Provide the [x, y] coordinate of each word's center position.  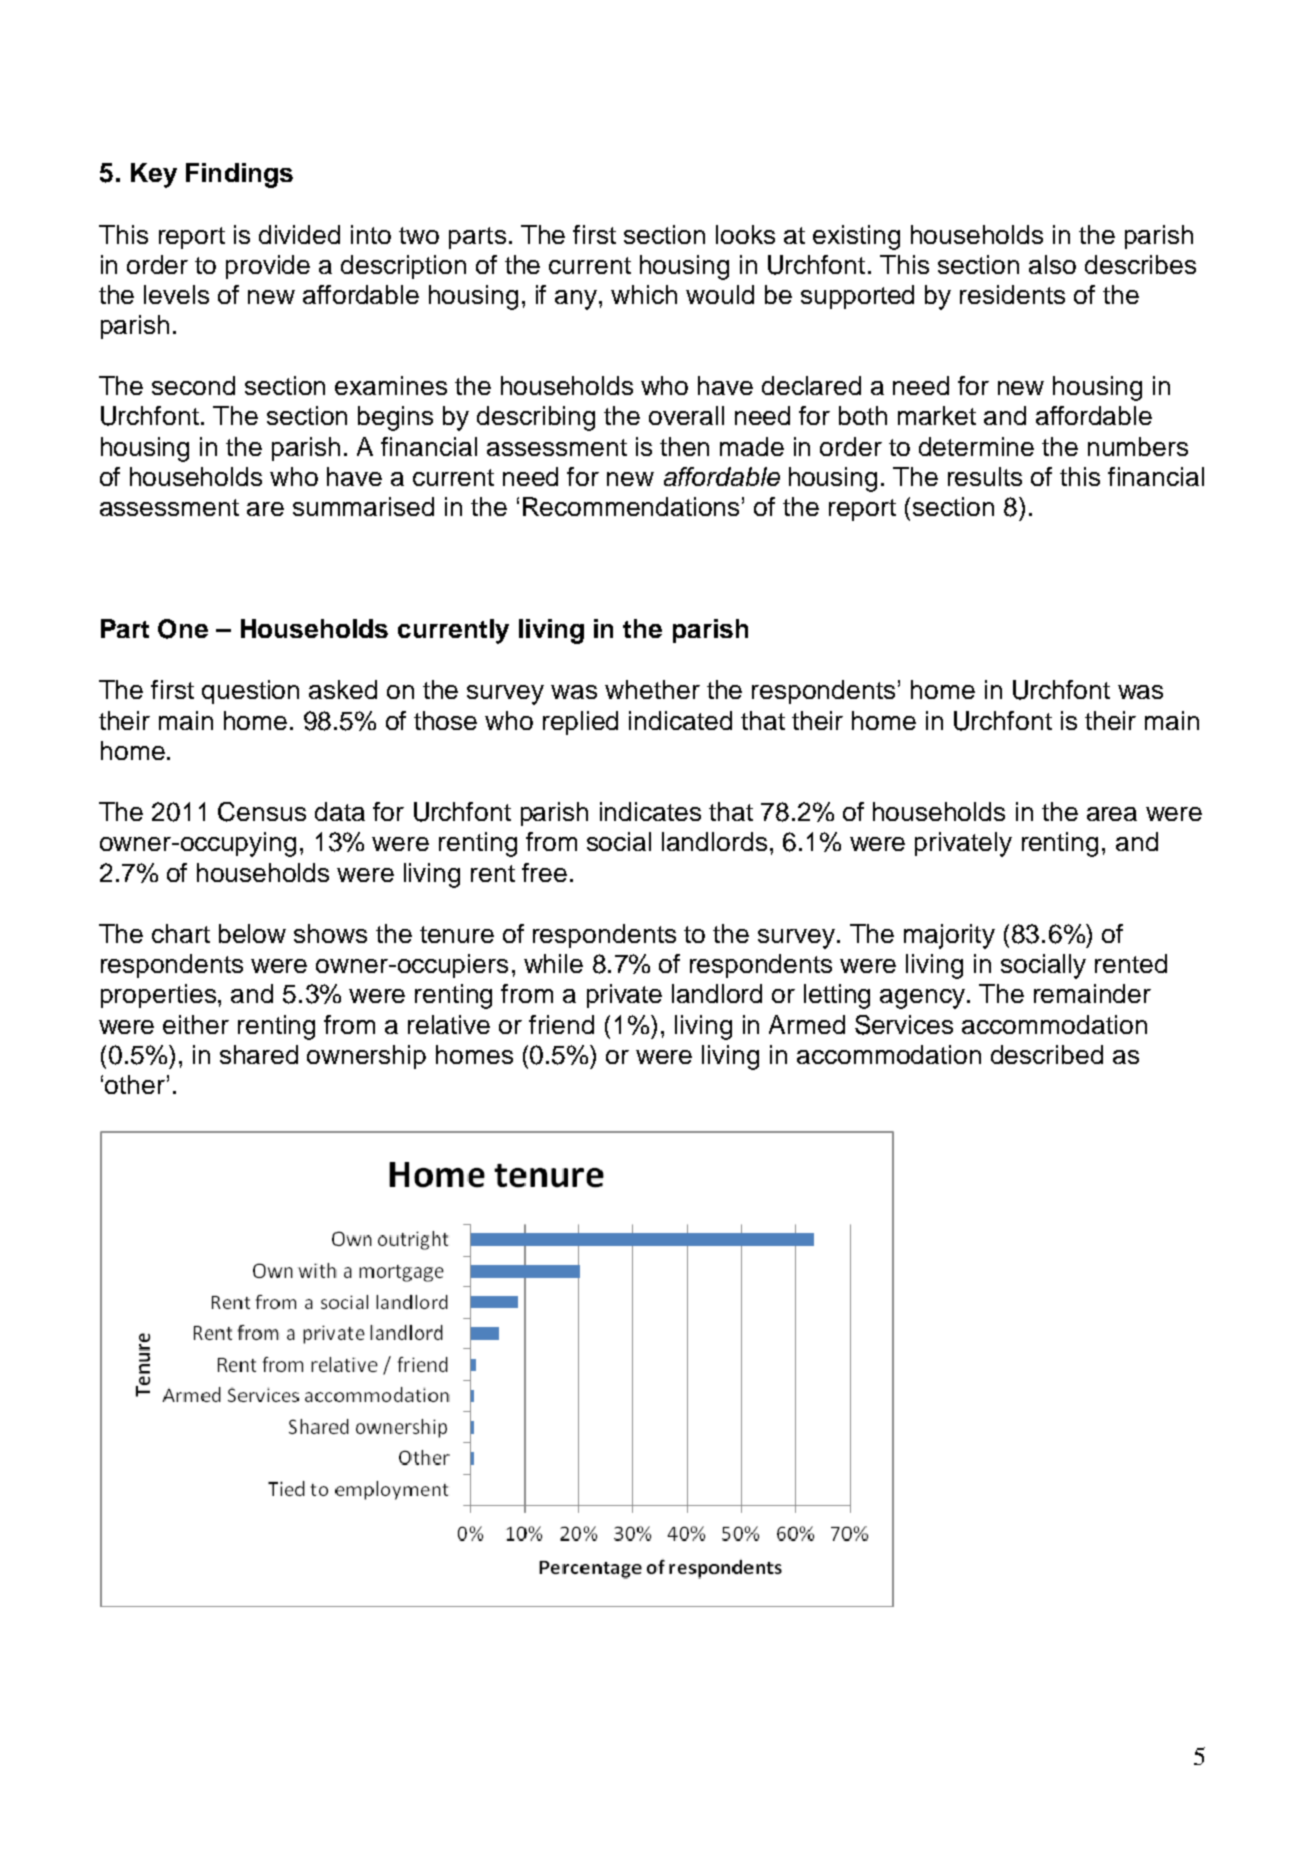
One [183, 629]
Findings [239, 175]
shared [259, 1054]
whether [652, 689]
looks [745, 234]
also [1052, 264]
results [985, 476]
